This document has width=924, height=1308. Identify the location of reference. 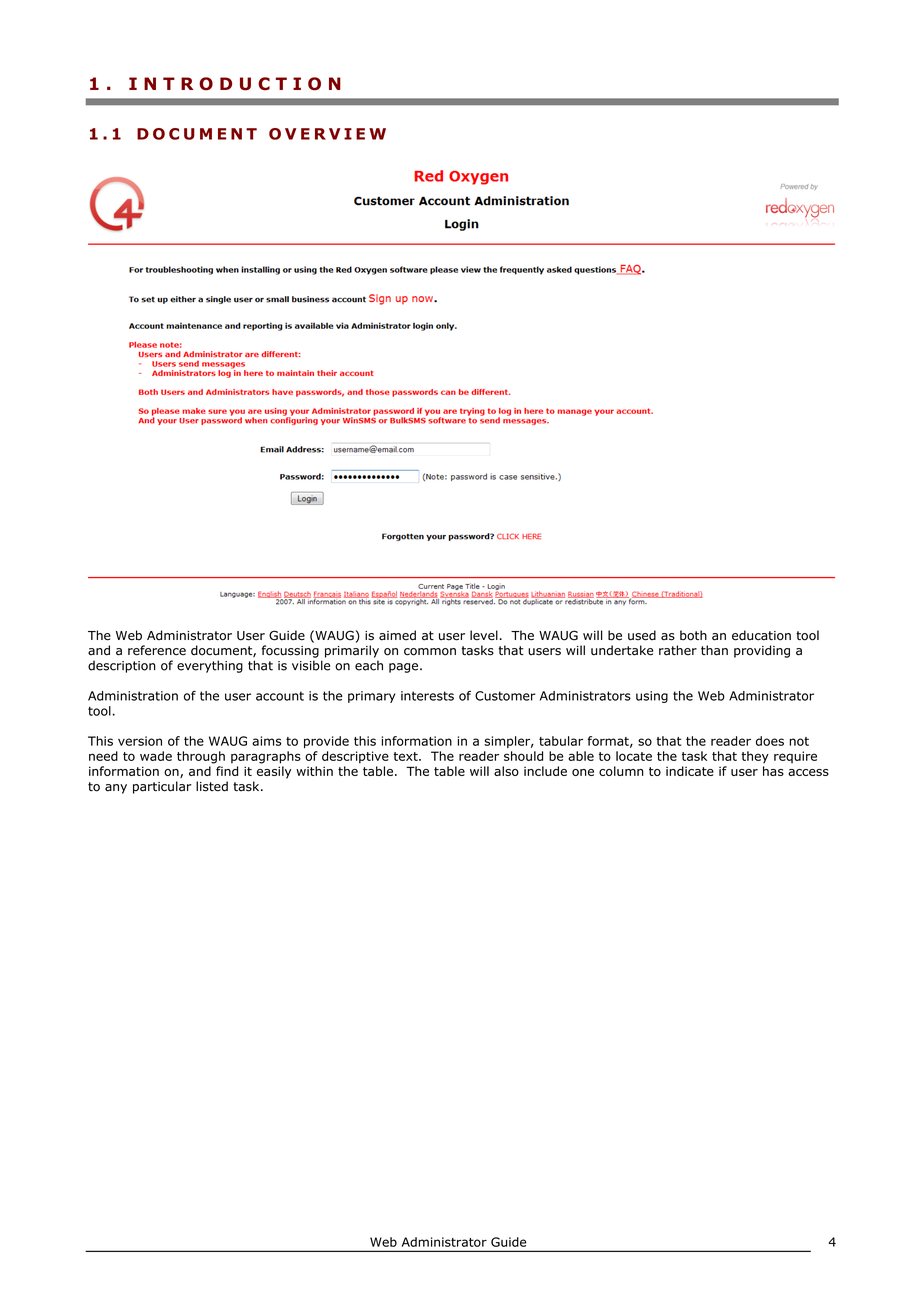
(157, 650).
